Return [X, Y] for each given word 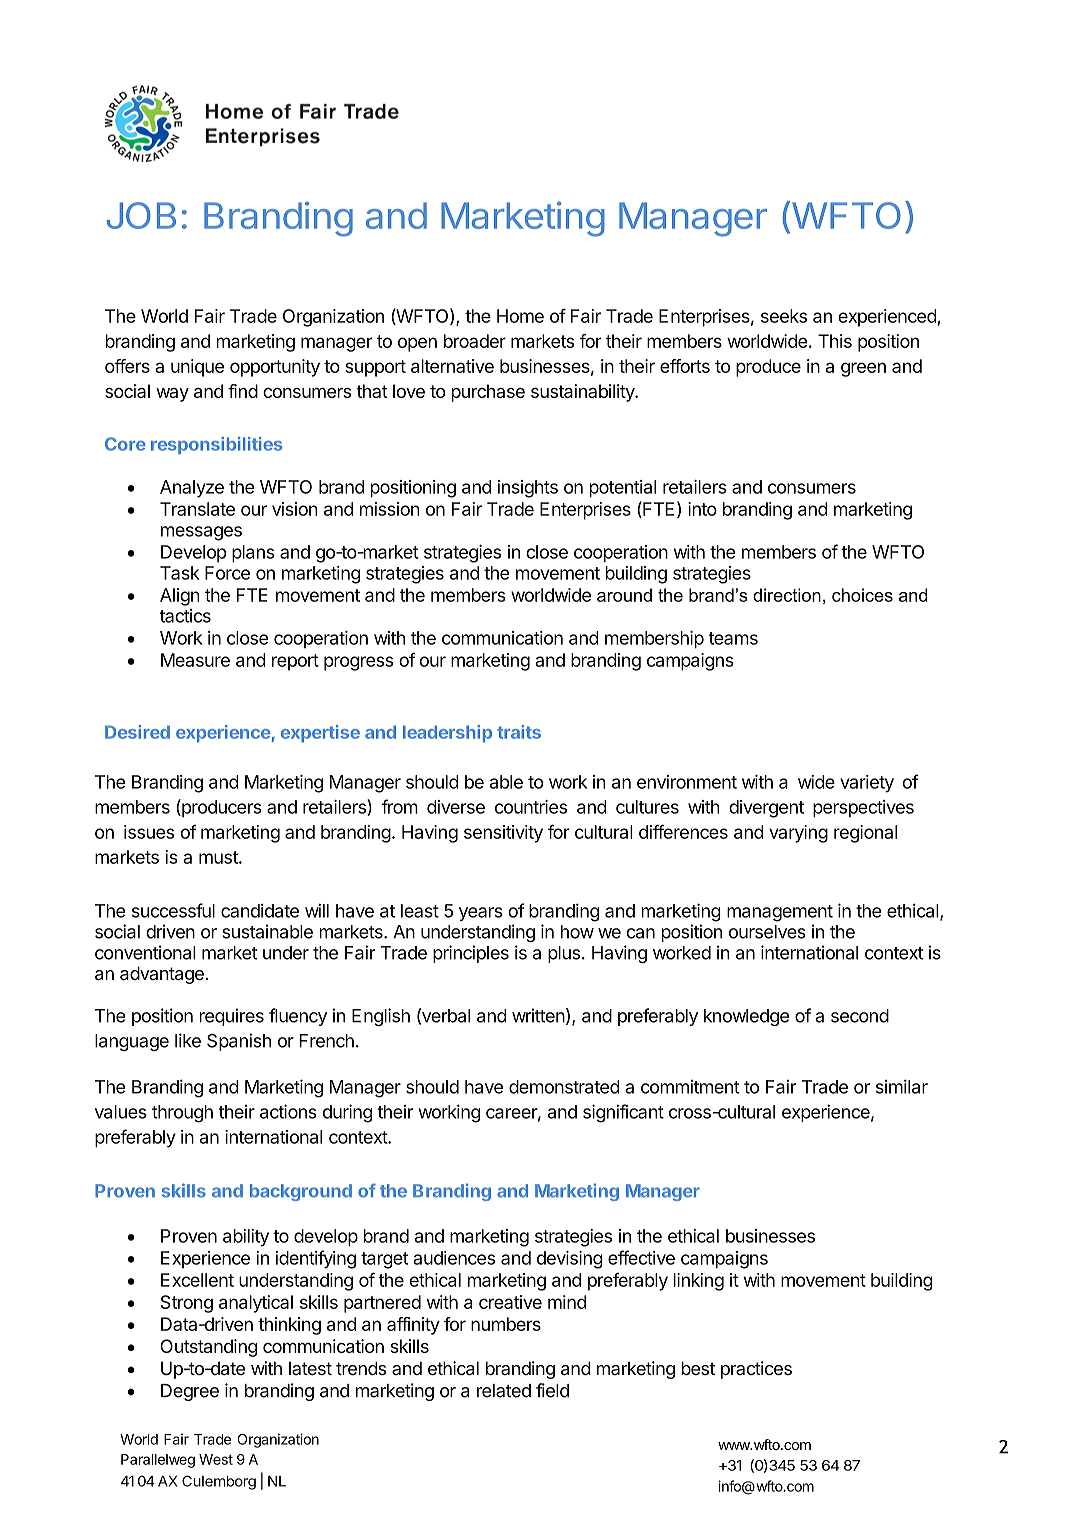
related [504, 1391]
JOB [141, 215]
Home [520, 316]
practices [756, 1370]
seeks [784, 316]
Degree [190, 1392]
